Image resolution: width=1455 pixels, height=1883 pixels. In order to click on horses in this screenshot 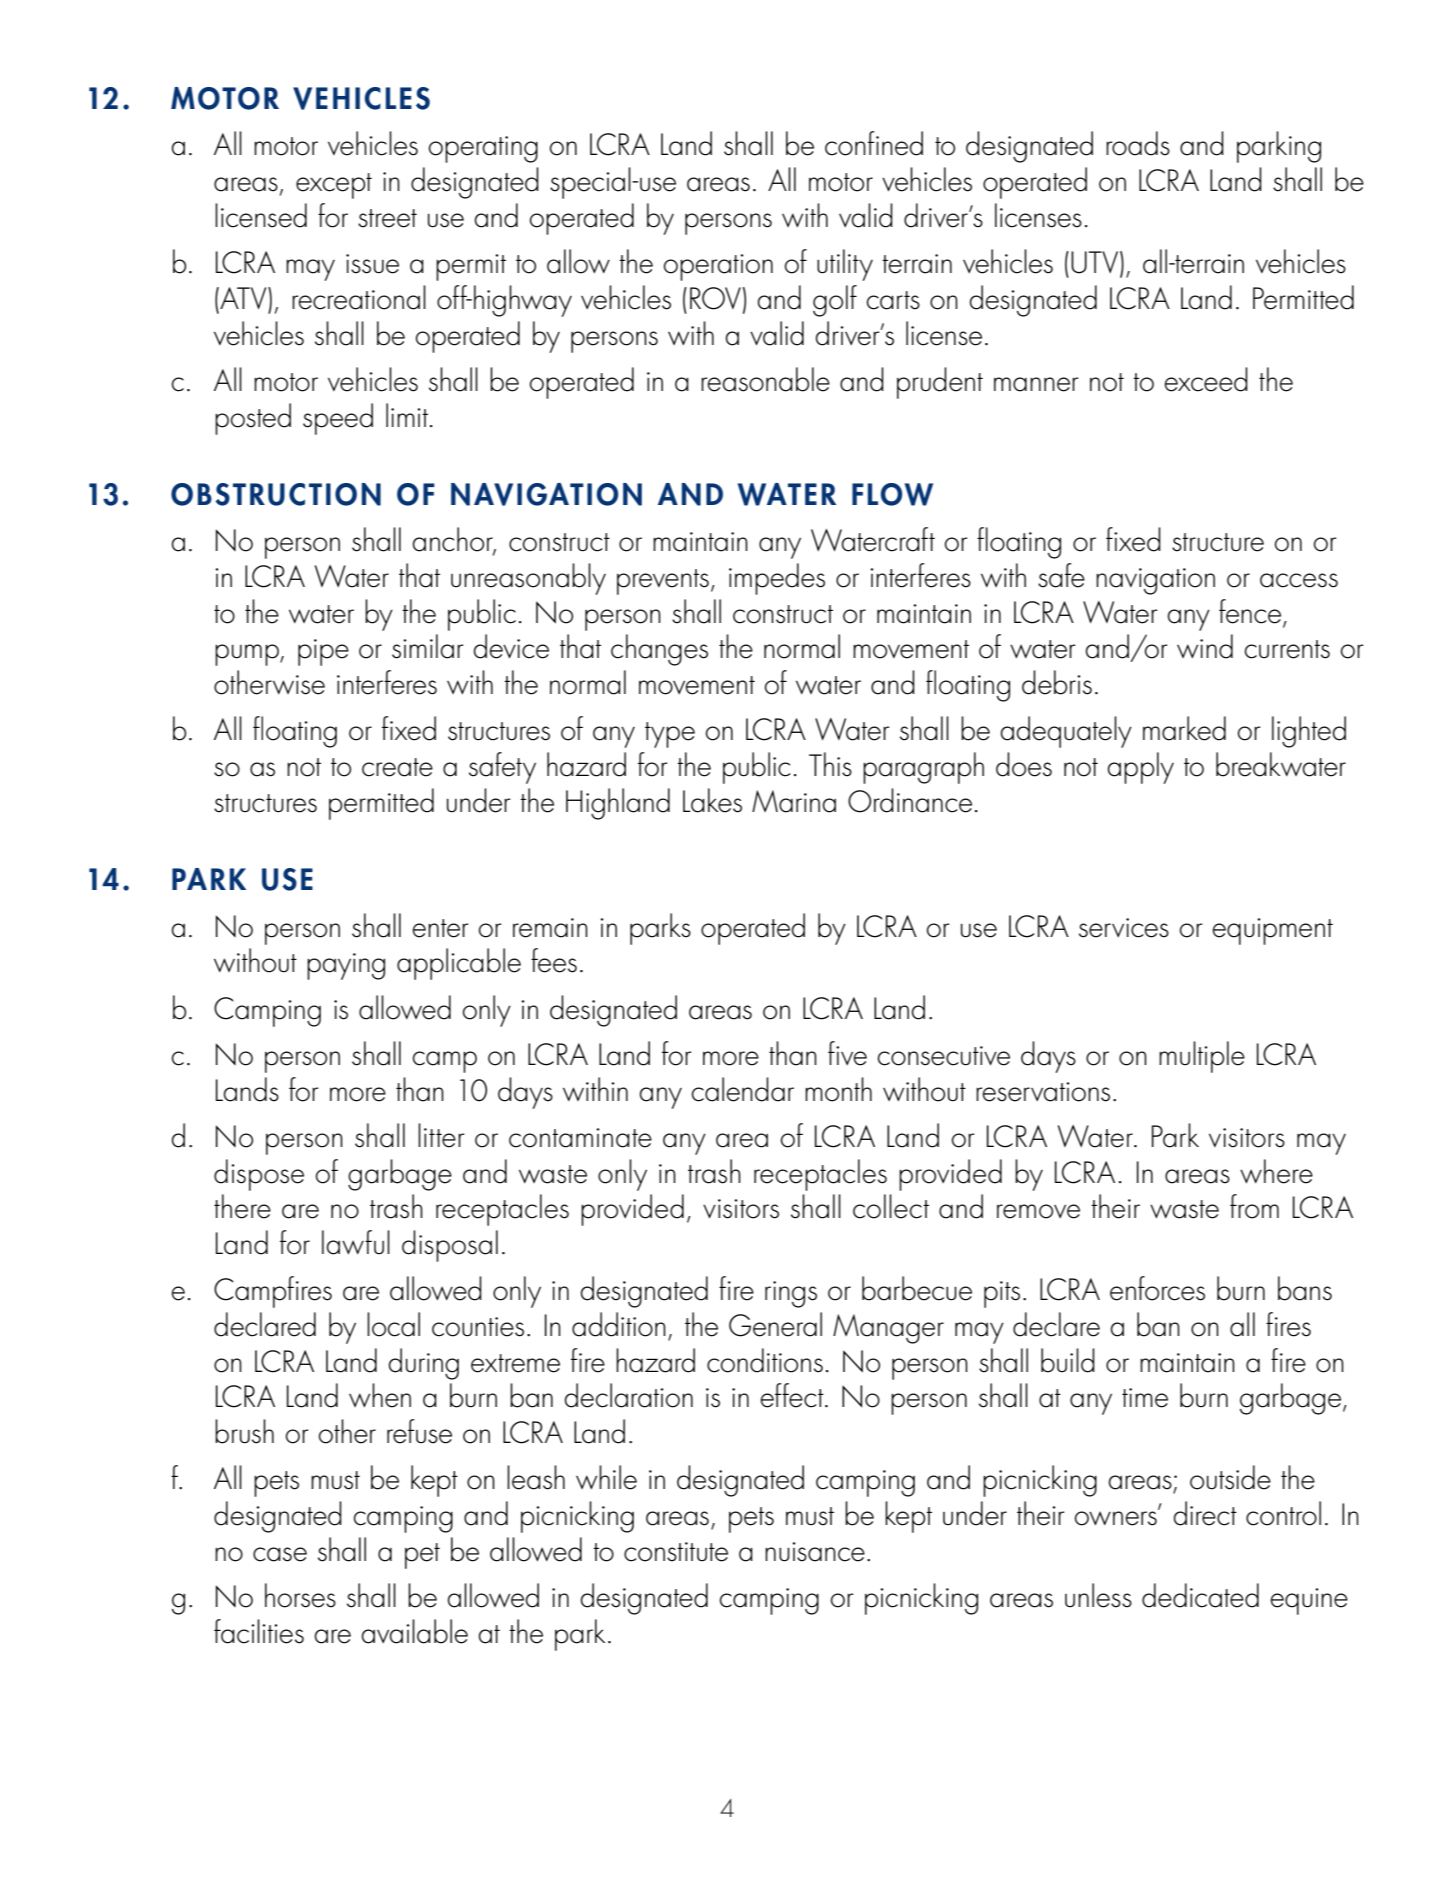, I will do `click(300, 1595)`.
